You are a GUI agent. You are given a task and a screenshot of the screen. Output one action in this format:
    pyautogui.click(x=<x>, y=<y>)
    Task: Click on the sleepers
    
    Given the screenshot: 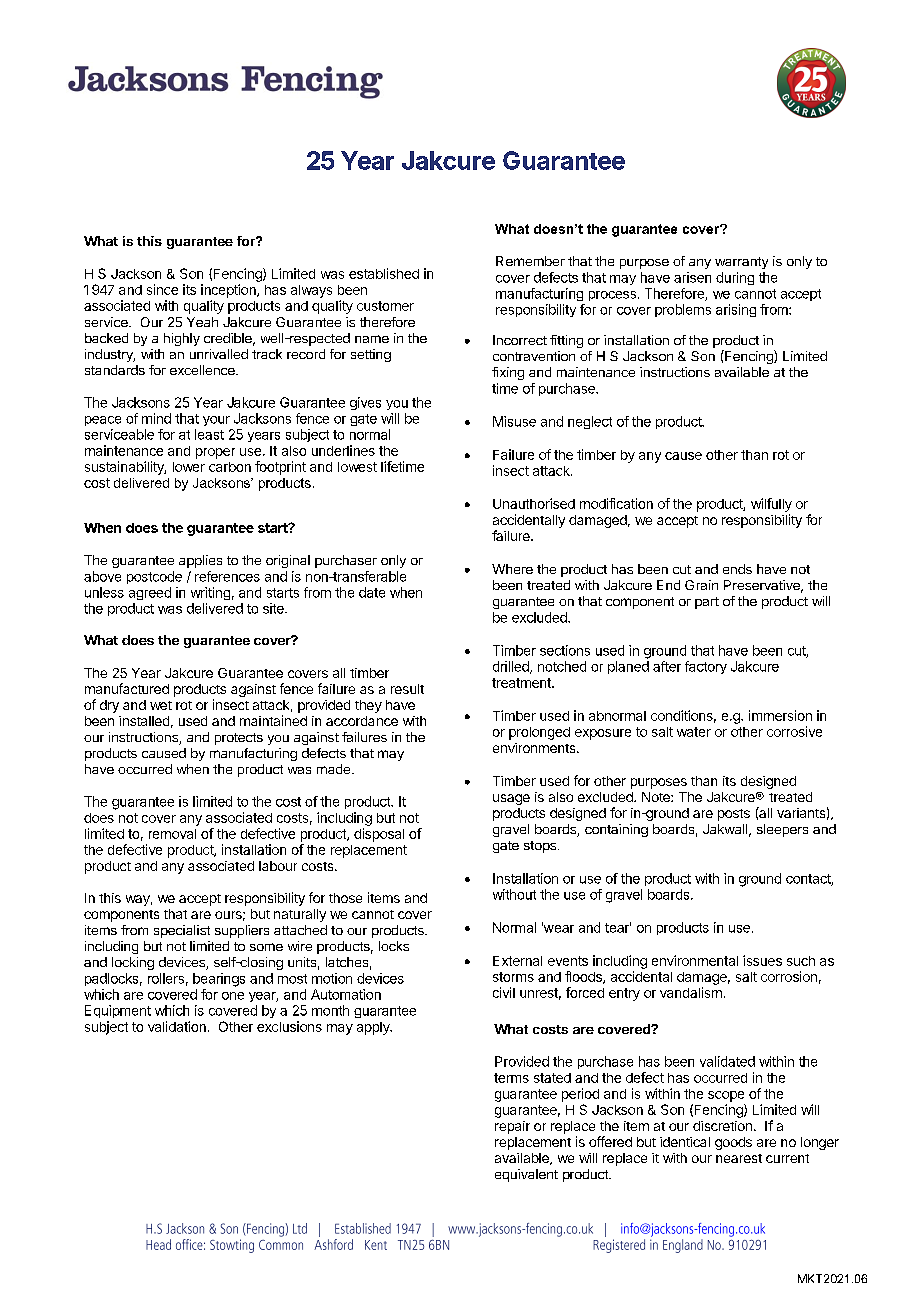 What is the action you would take?
    pyautogui.click(x=782, y=830)
